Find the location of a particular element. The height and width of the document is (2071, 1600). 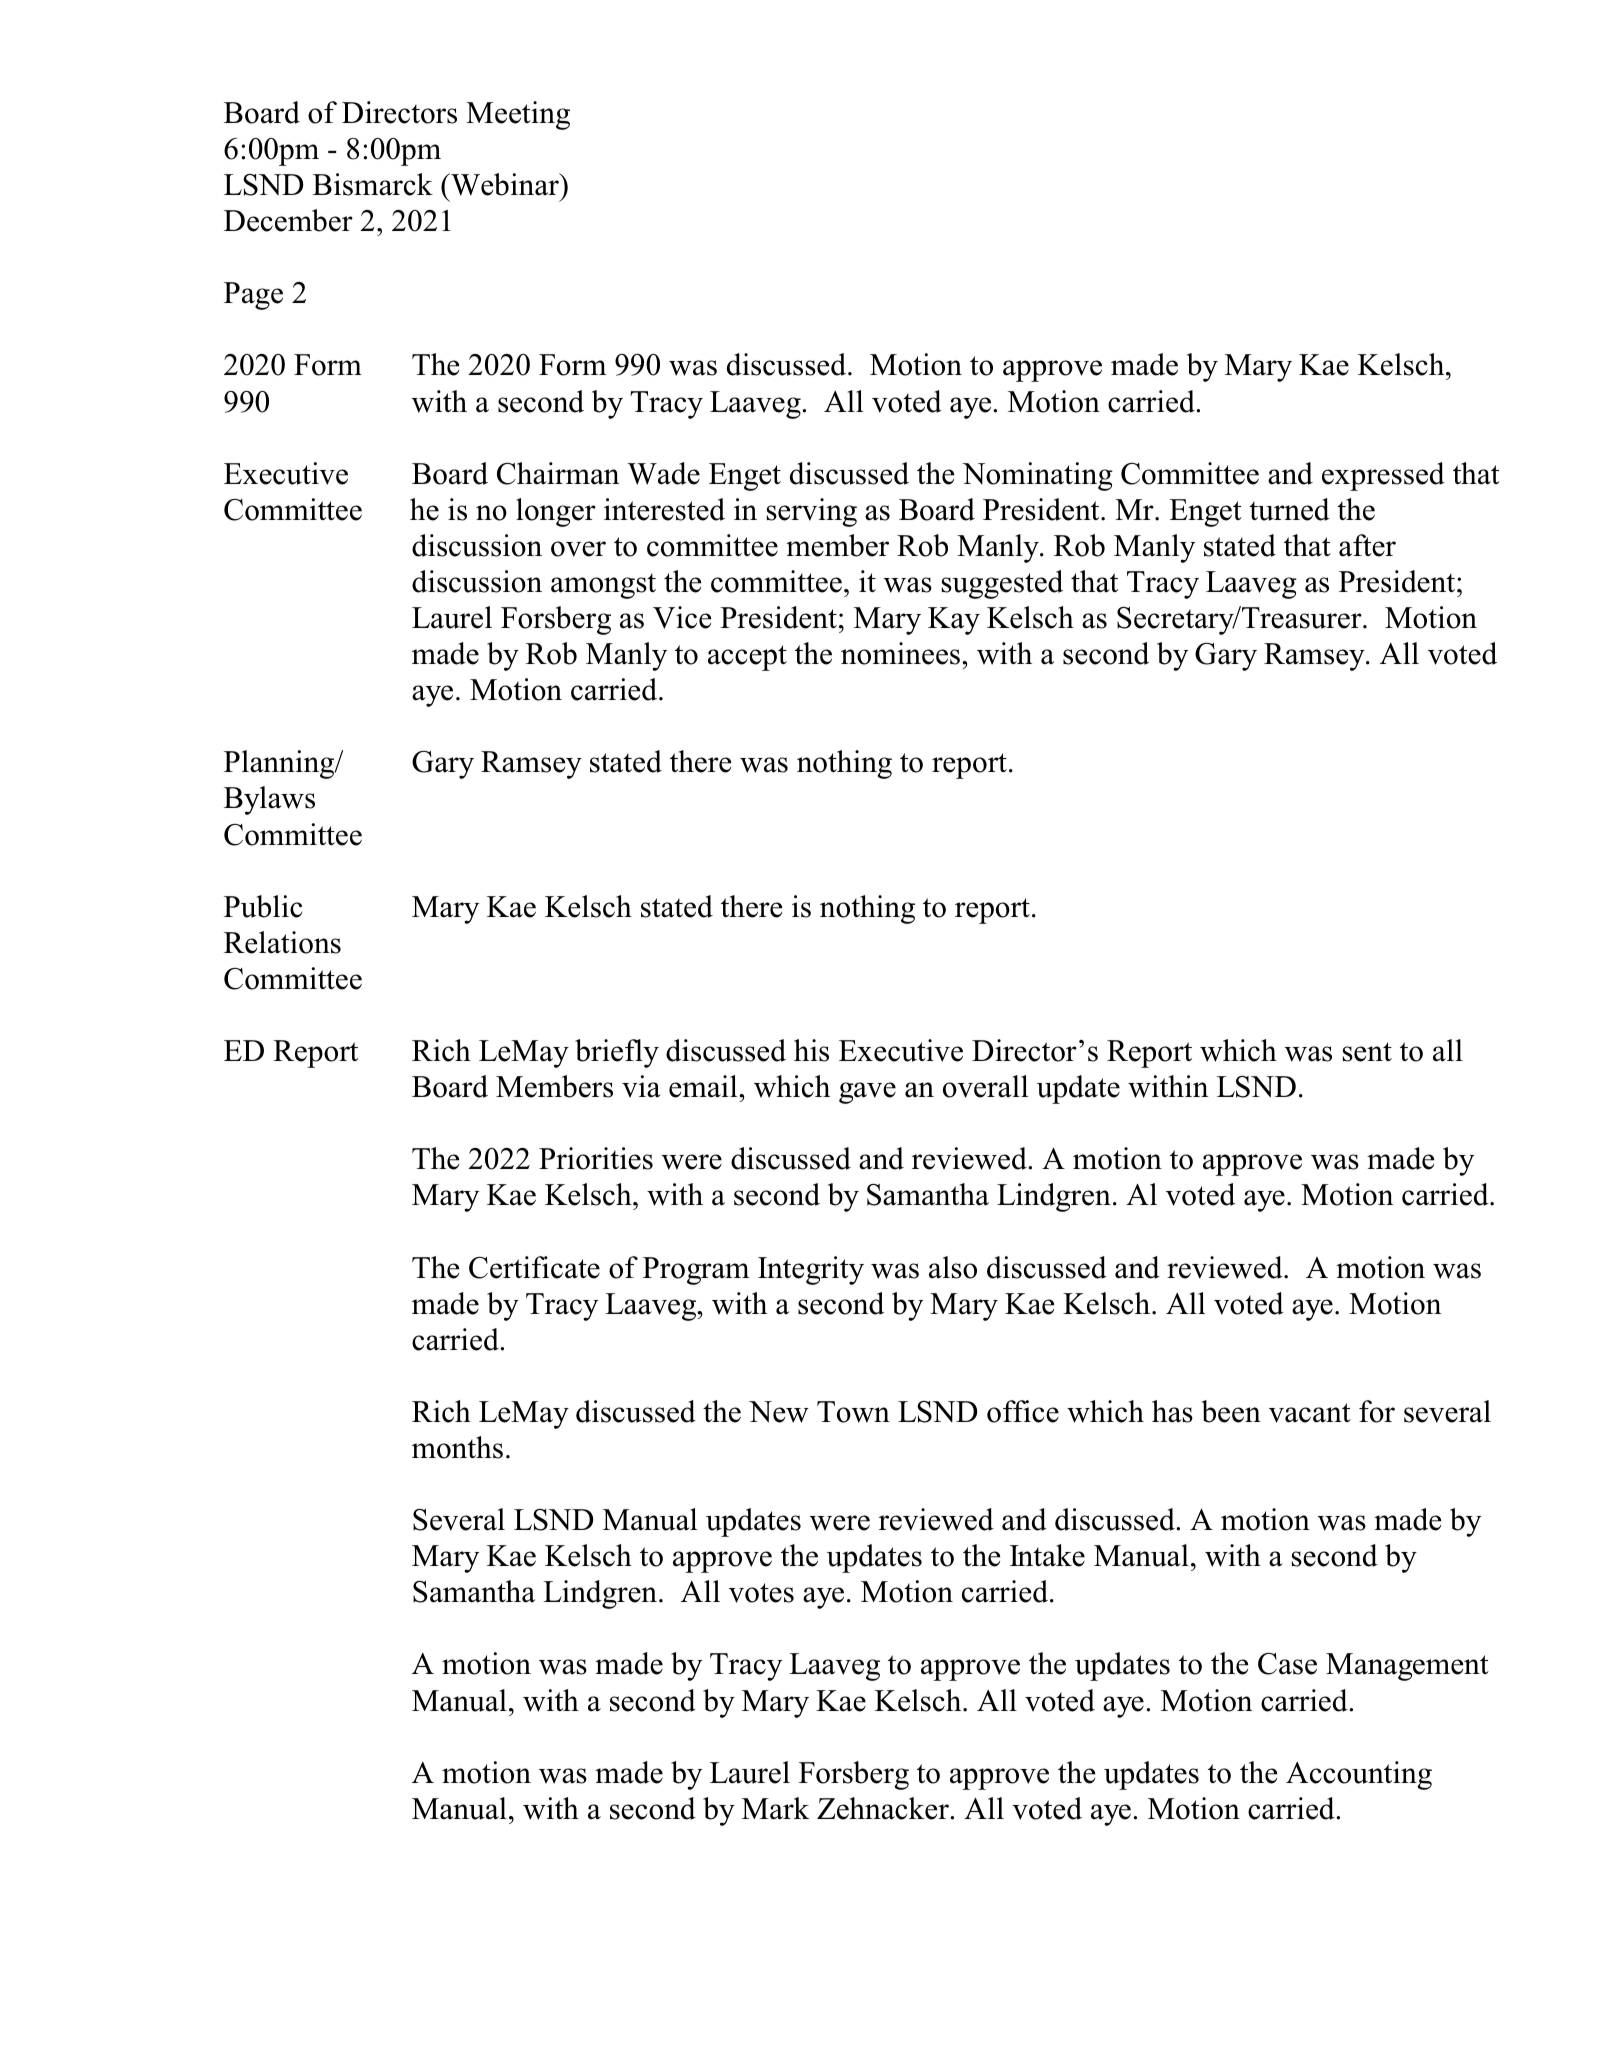

votes is located at coordinates (761, 1593).
